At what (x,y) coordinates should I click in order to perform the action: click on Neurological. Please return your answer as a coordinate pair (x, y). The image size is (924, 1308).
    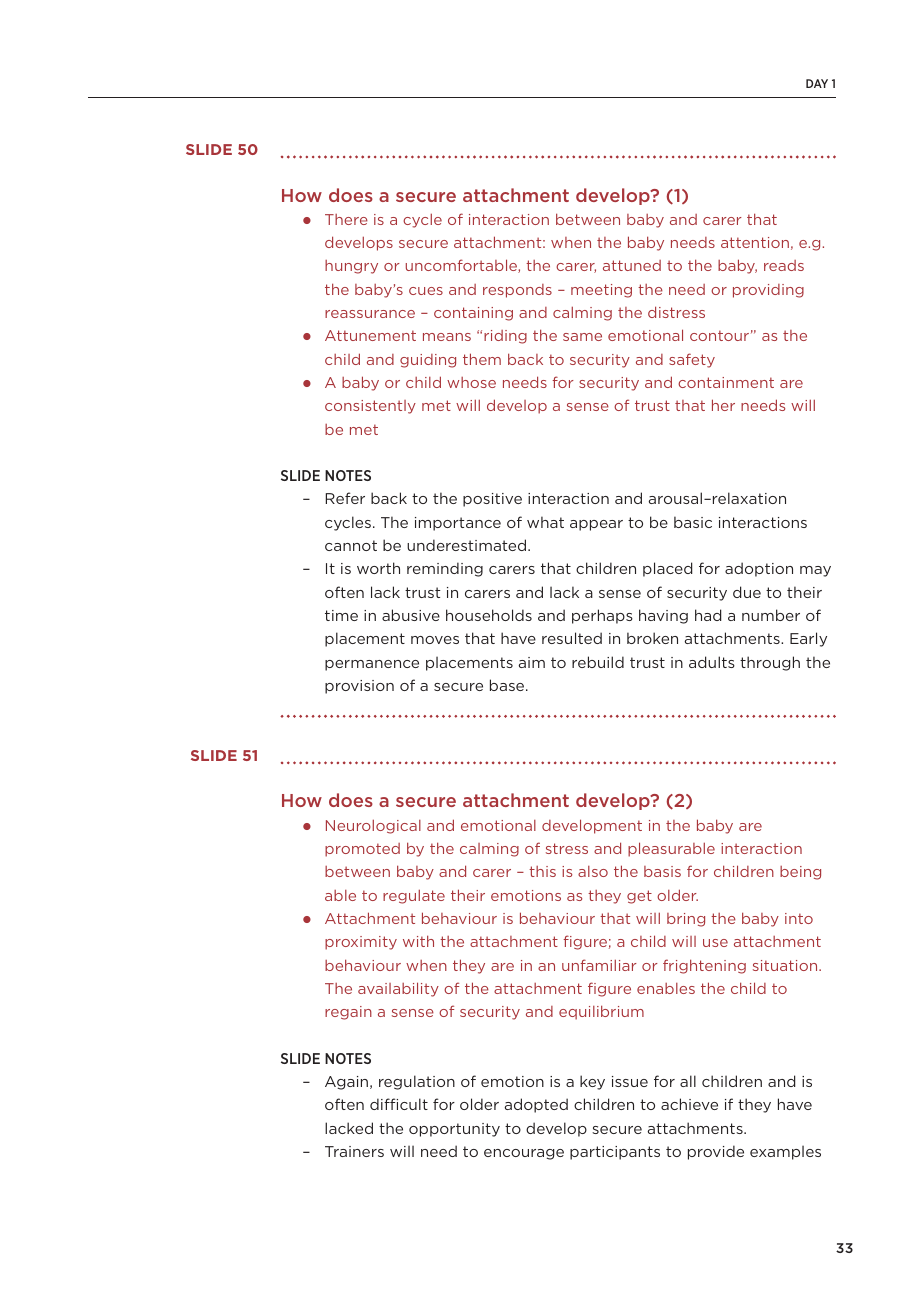
    Looking at the image, I should click on (373, 826).
